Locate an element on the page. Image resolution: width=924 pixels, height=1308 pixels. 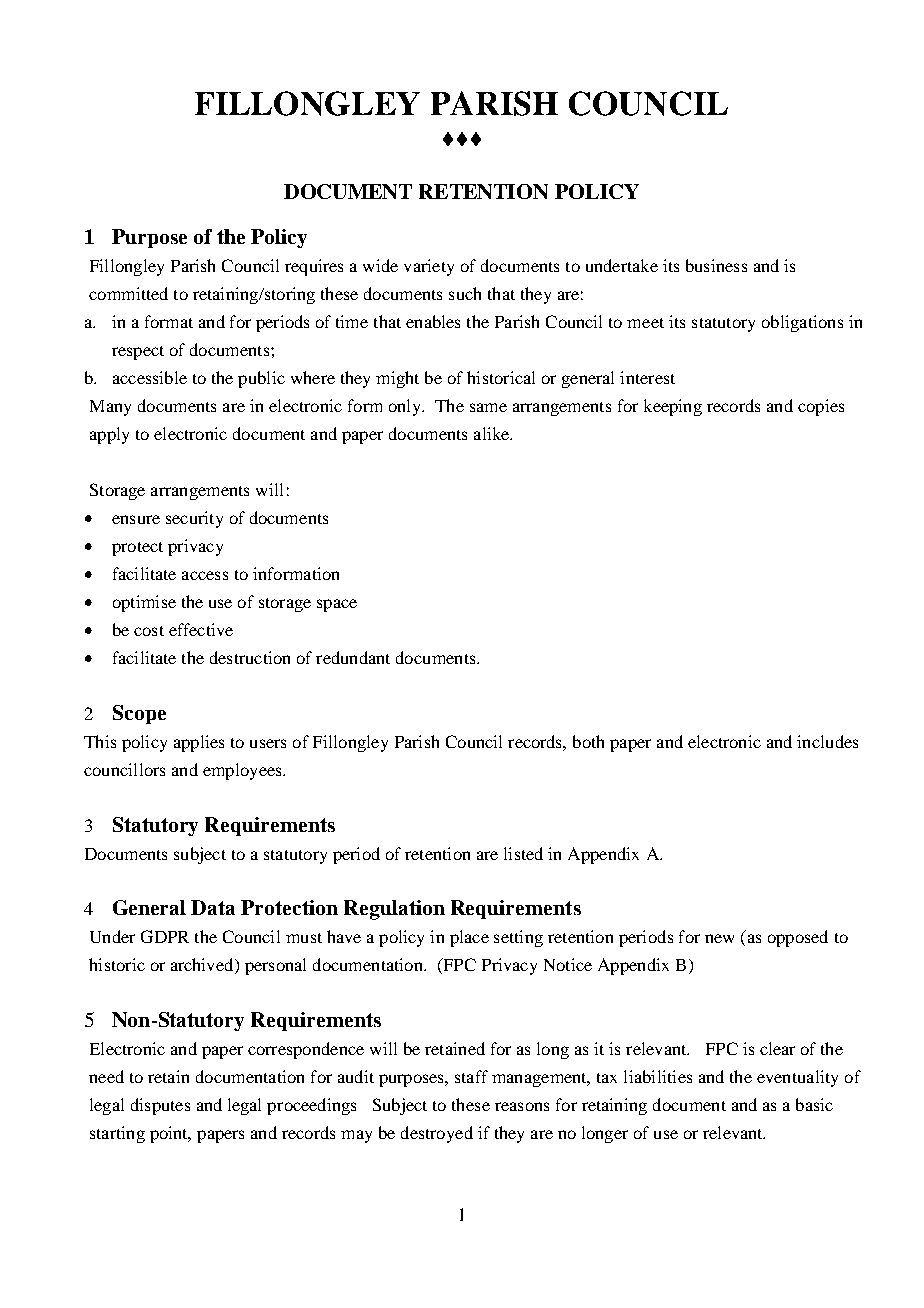
includes is located at coordinates (827, 741).
